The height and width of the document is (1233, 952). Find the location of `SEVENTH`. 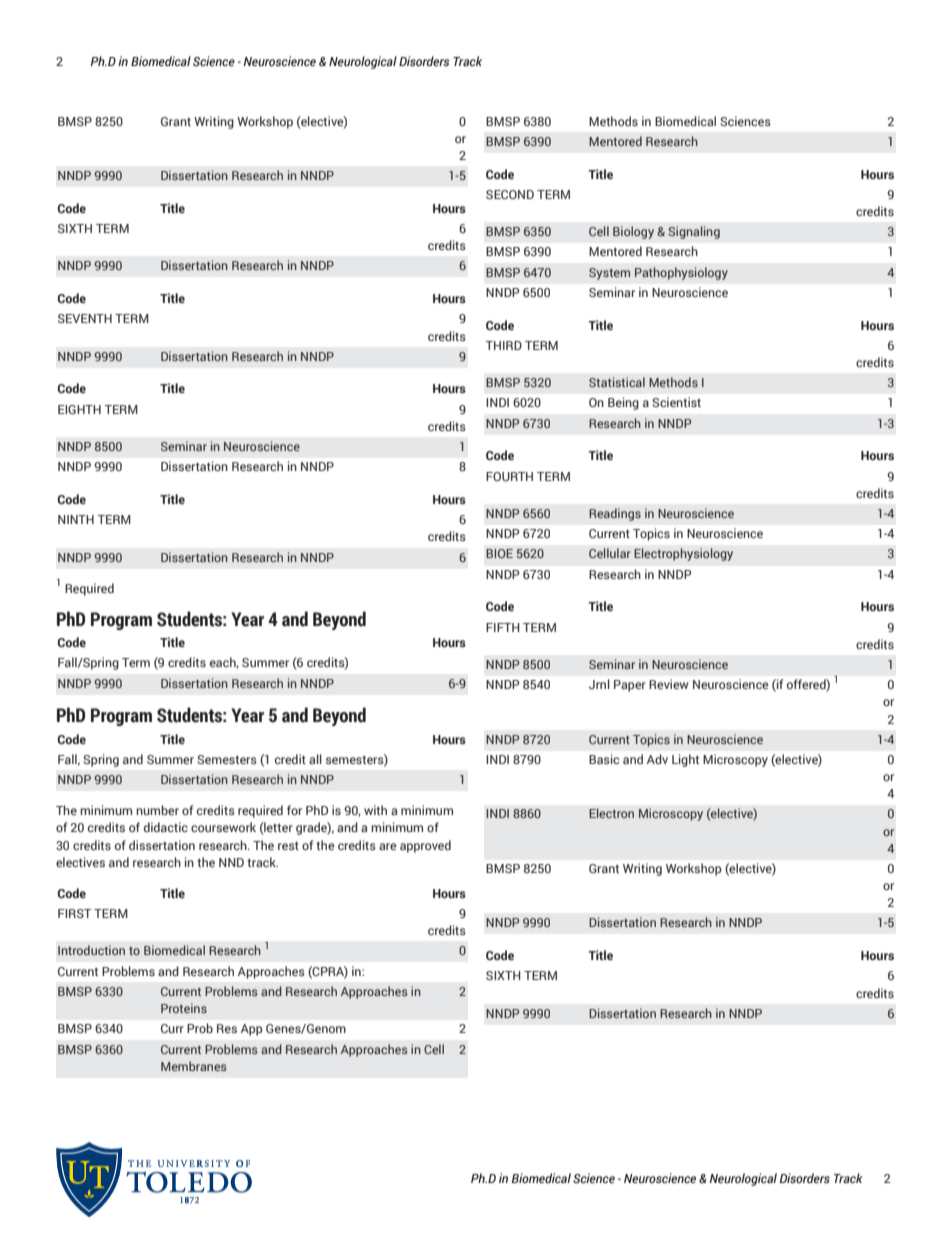

SEVENTH is located at coordinates (85, 318).
